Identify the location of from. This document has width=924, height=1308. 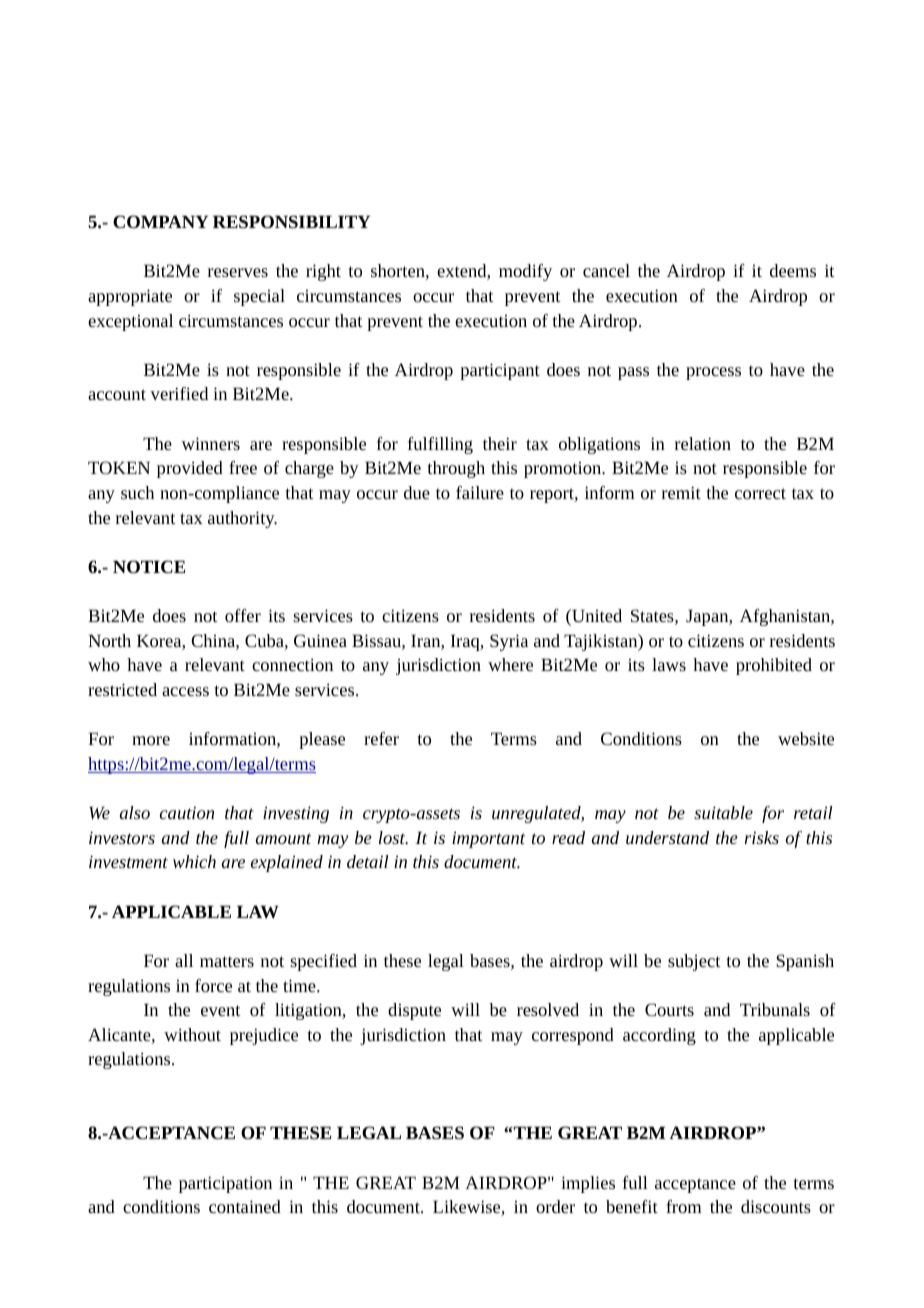
(684, 1206).
